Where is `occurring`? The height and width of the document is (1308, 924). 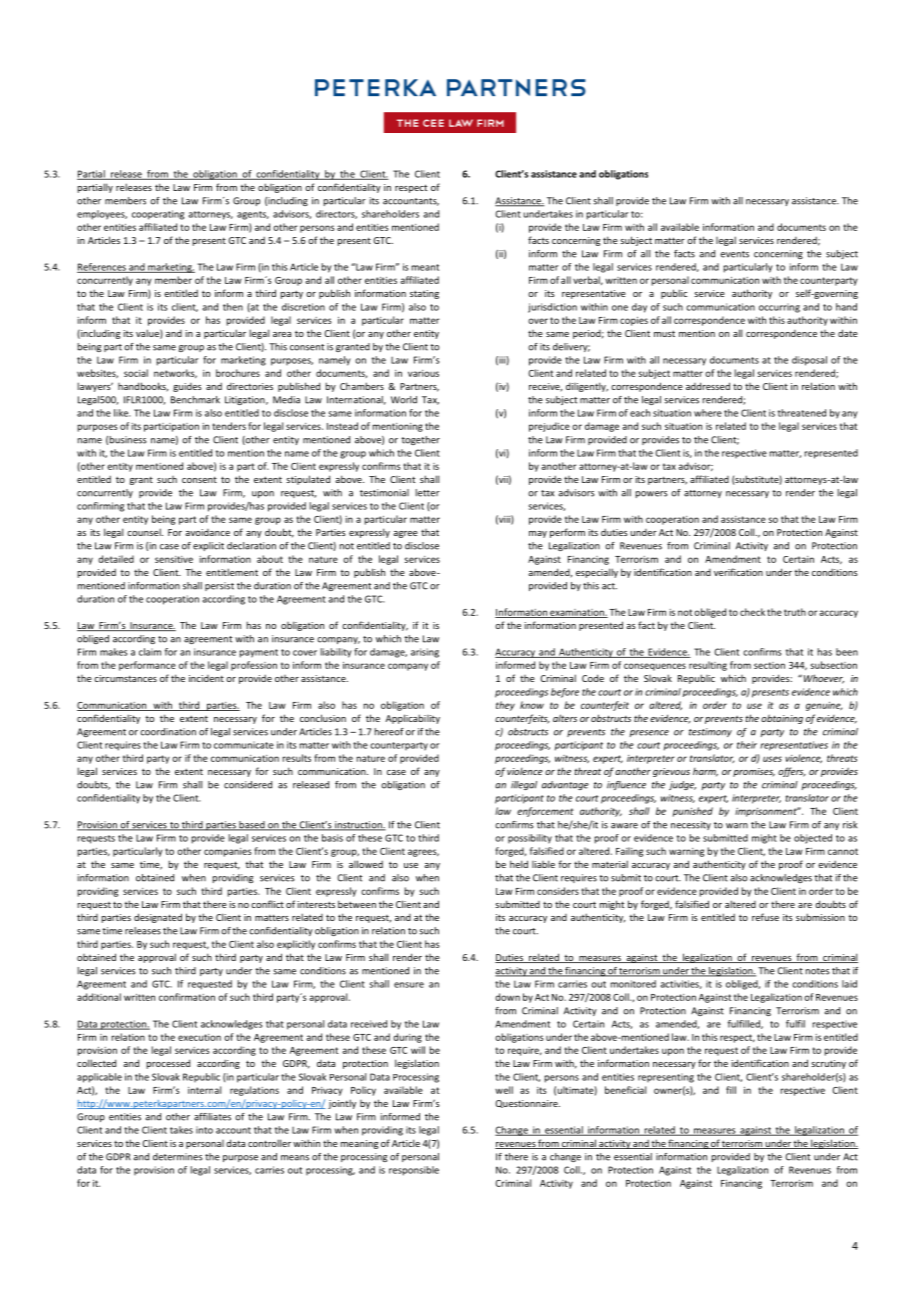 occurring is located at coordinates (779, 308).
